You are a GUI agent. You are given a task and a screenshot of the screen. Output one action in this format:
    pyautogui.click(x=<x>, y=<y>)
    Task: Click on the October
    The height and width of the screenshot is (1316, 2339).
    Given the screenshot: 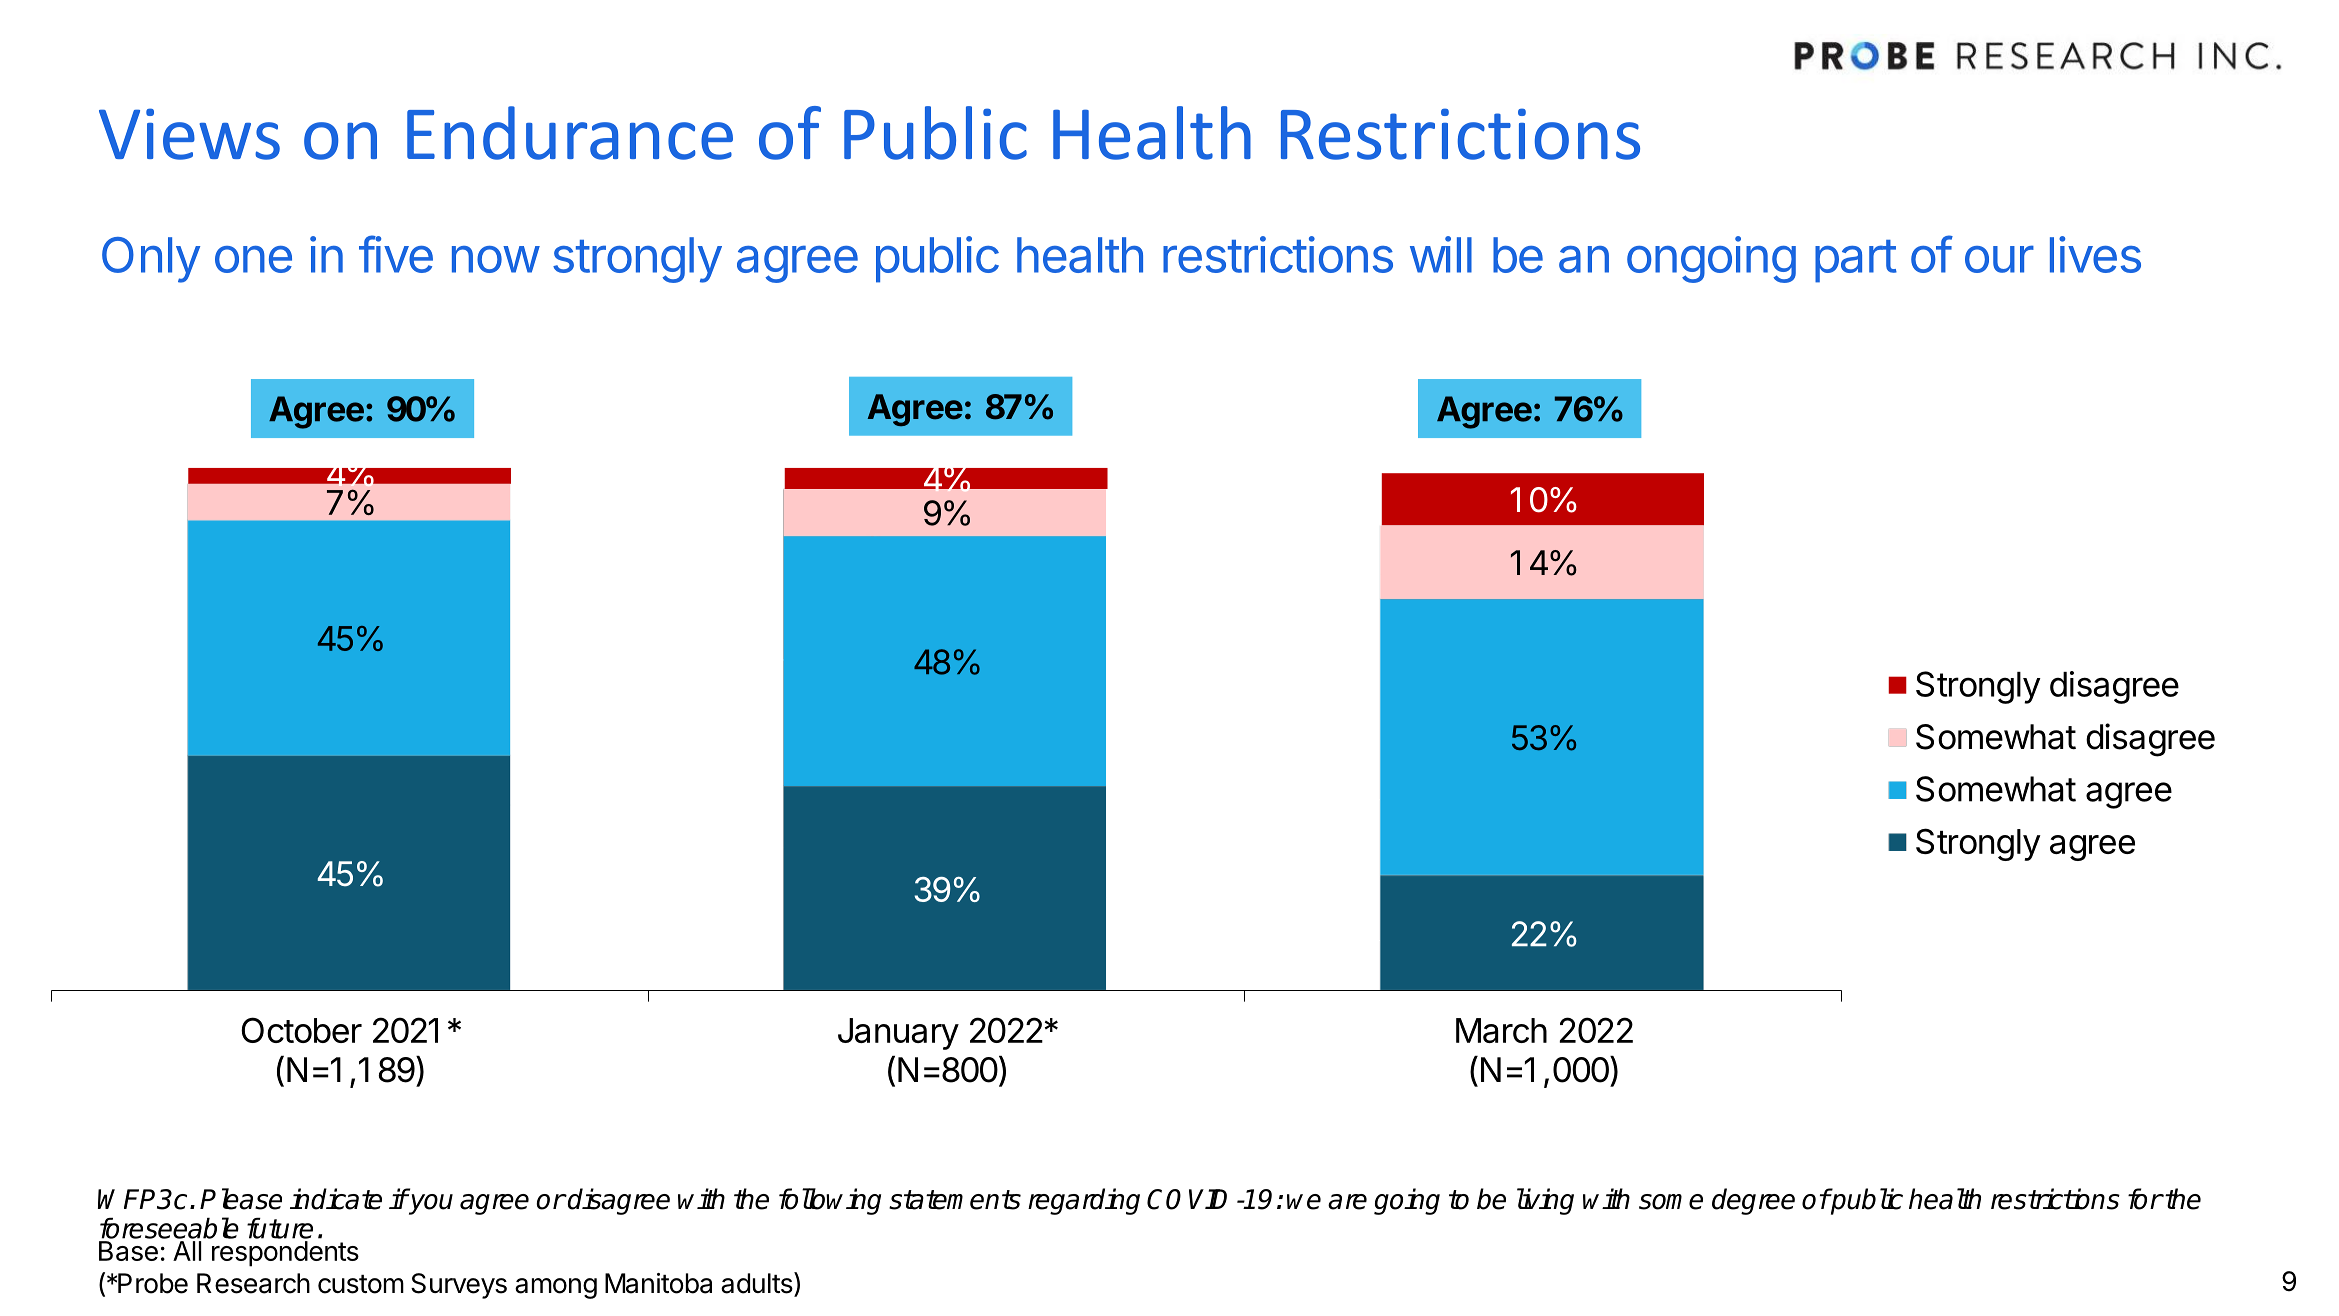 What is the action you would take?
    pyautogui.click(x=301, y=1030)
